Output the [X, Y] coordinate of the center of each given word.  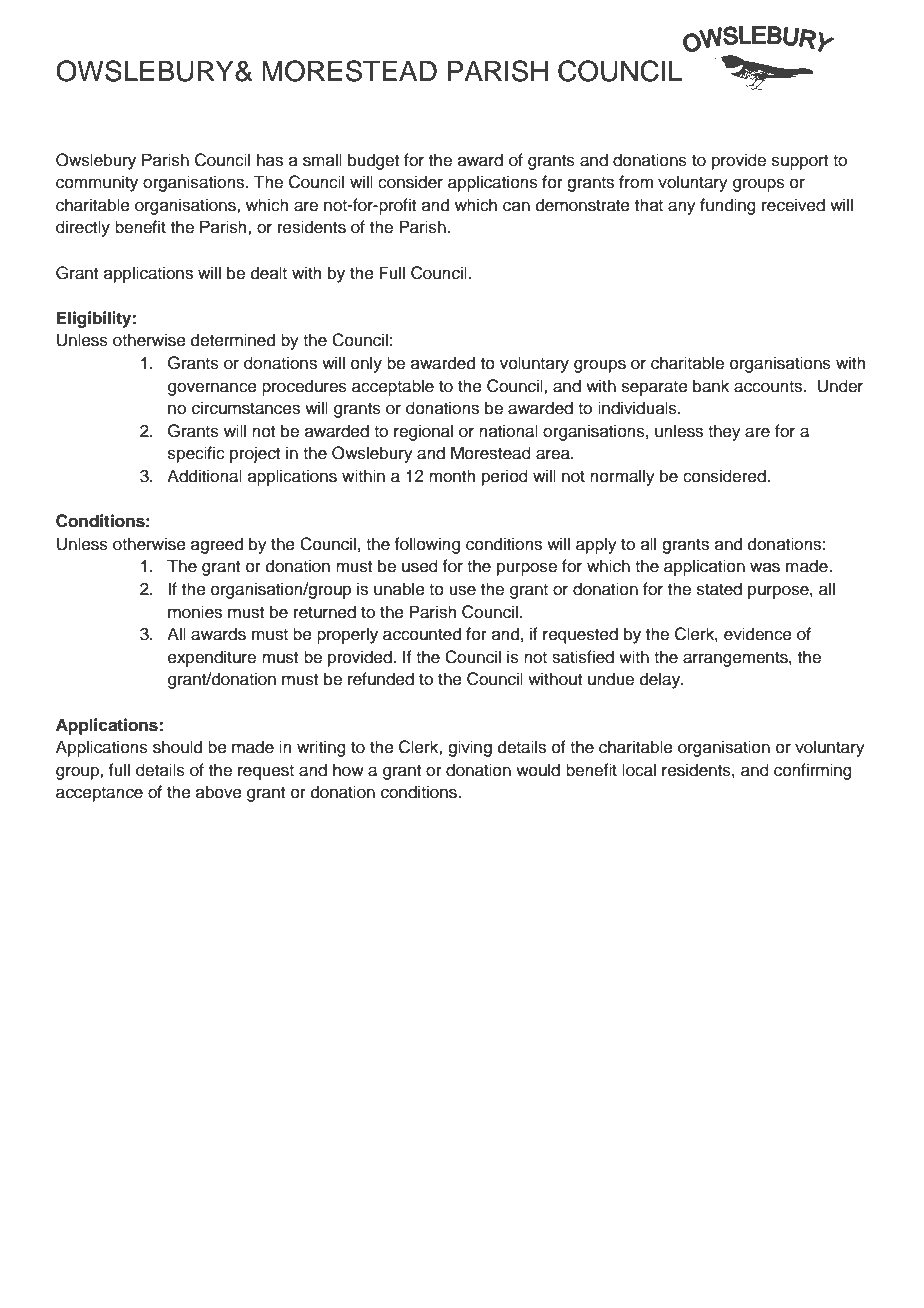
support [800, 162]
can [516, 206]
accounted [422, 634]
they [724, 432]
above [219, 792]
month [452, 476]
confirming [813, 771]
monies [195, 612]
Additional [204, 476]
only [366, 364]
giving [470, 748]
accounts [769, 387]
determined [233, 340]
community [97, 183]
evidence [758, 634]
